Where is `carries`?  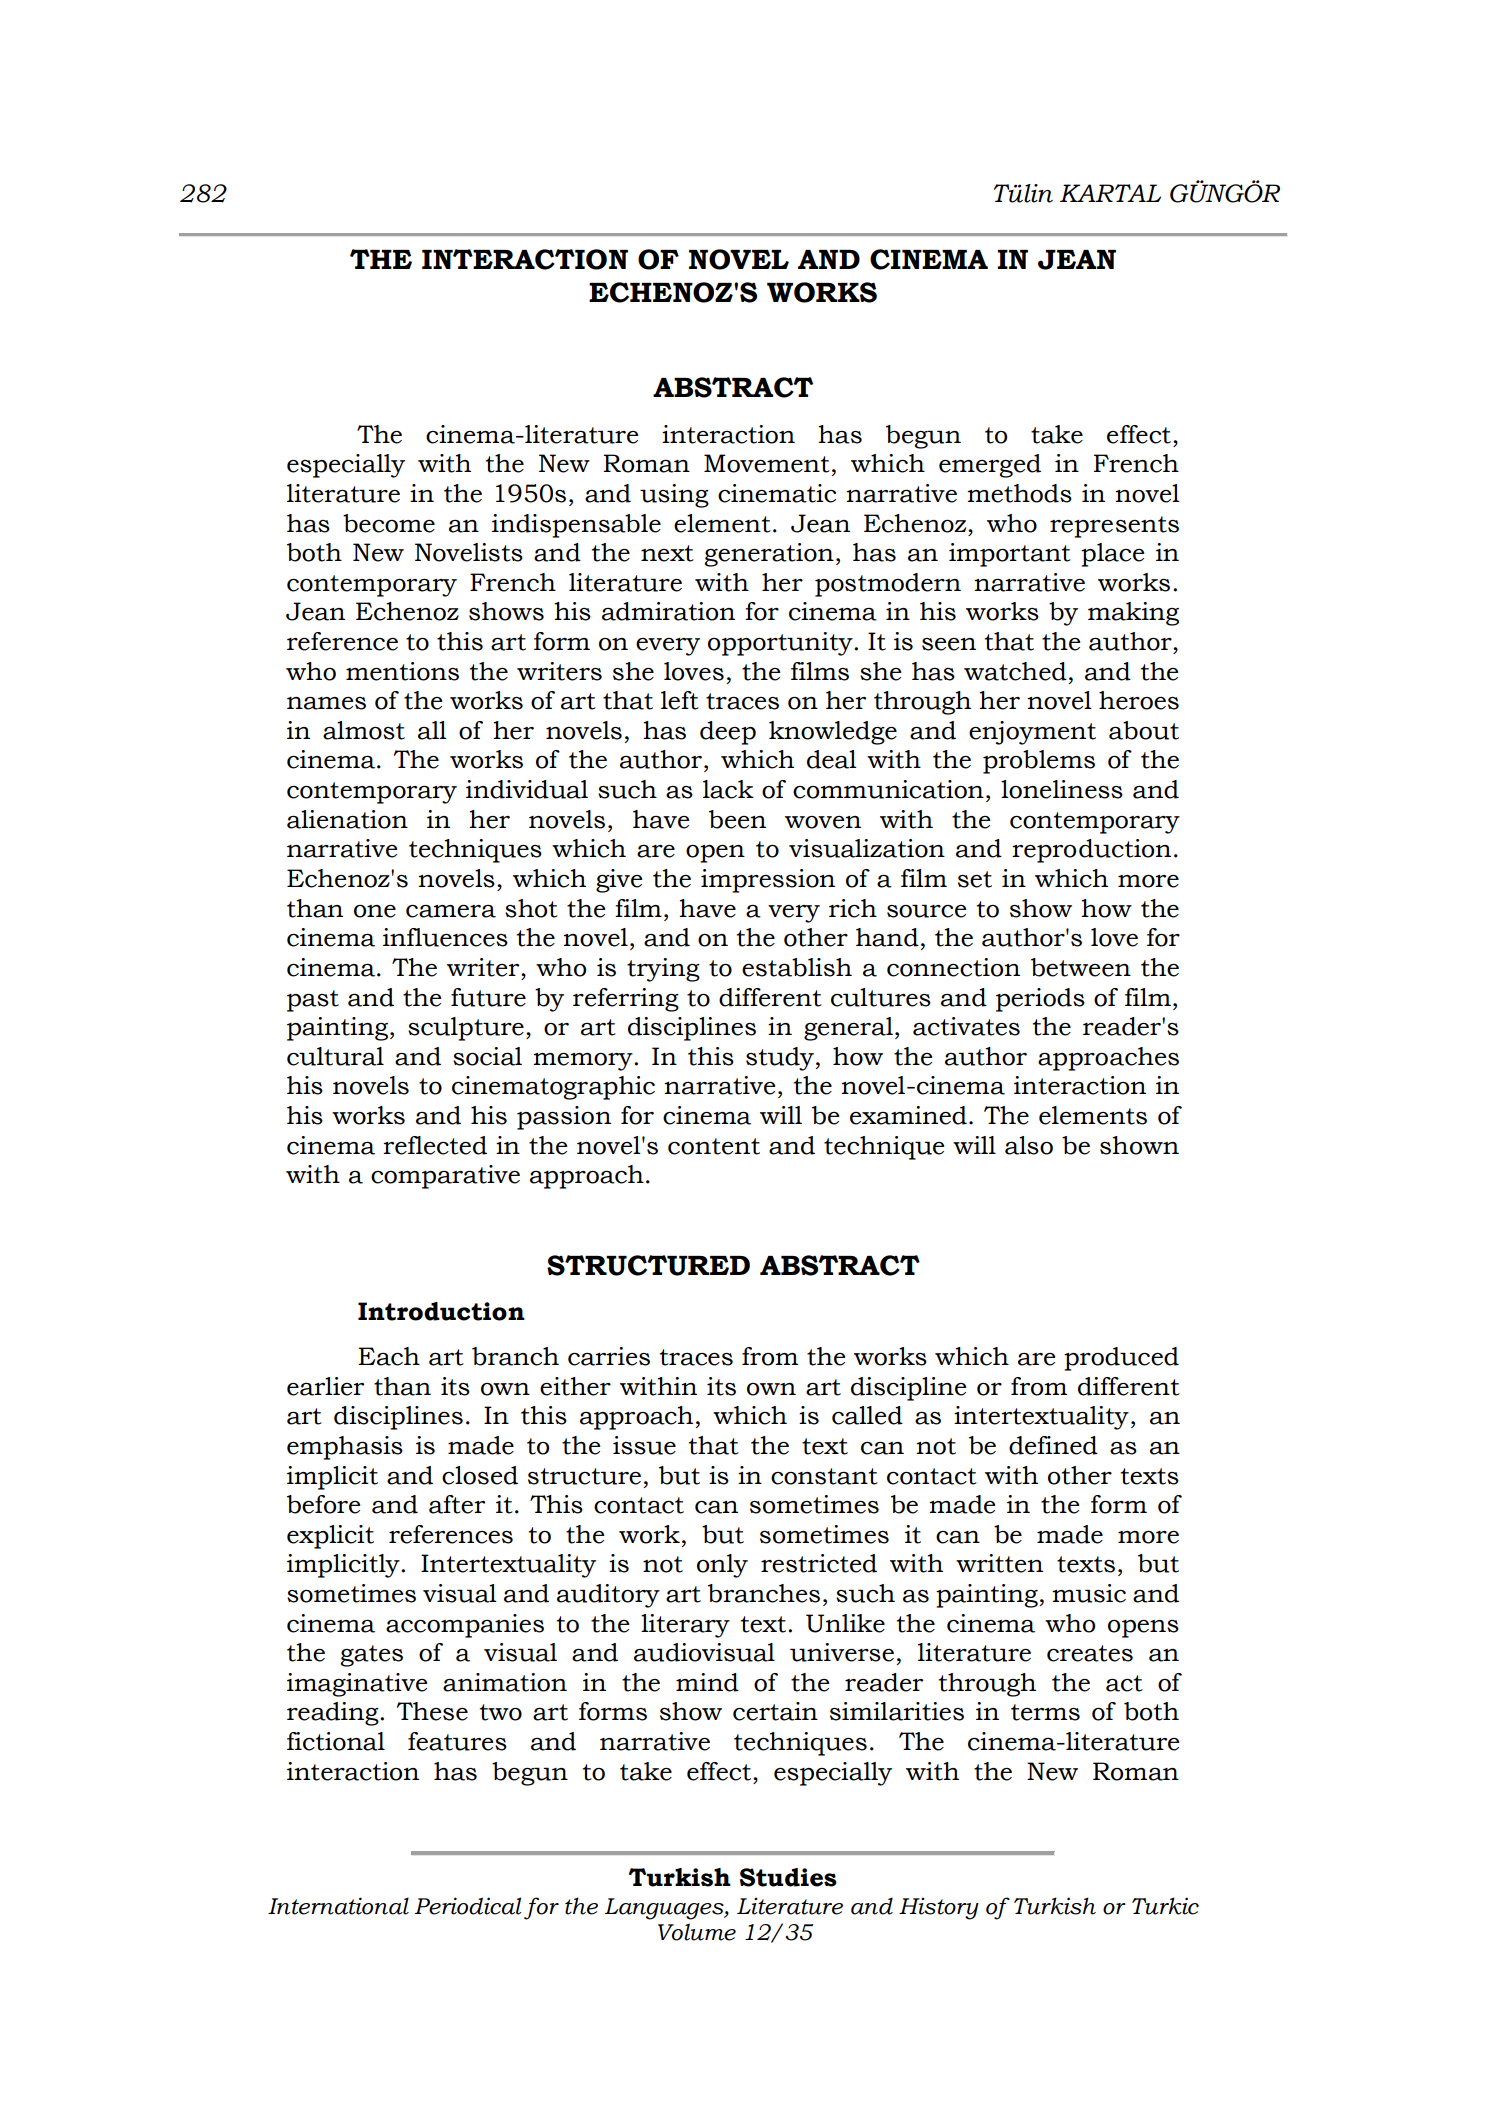 carries is located at coordinates (609, 1356).
